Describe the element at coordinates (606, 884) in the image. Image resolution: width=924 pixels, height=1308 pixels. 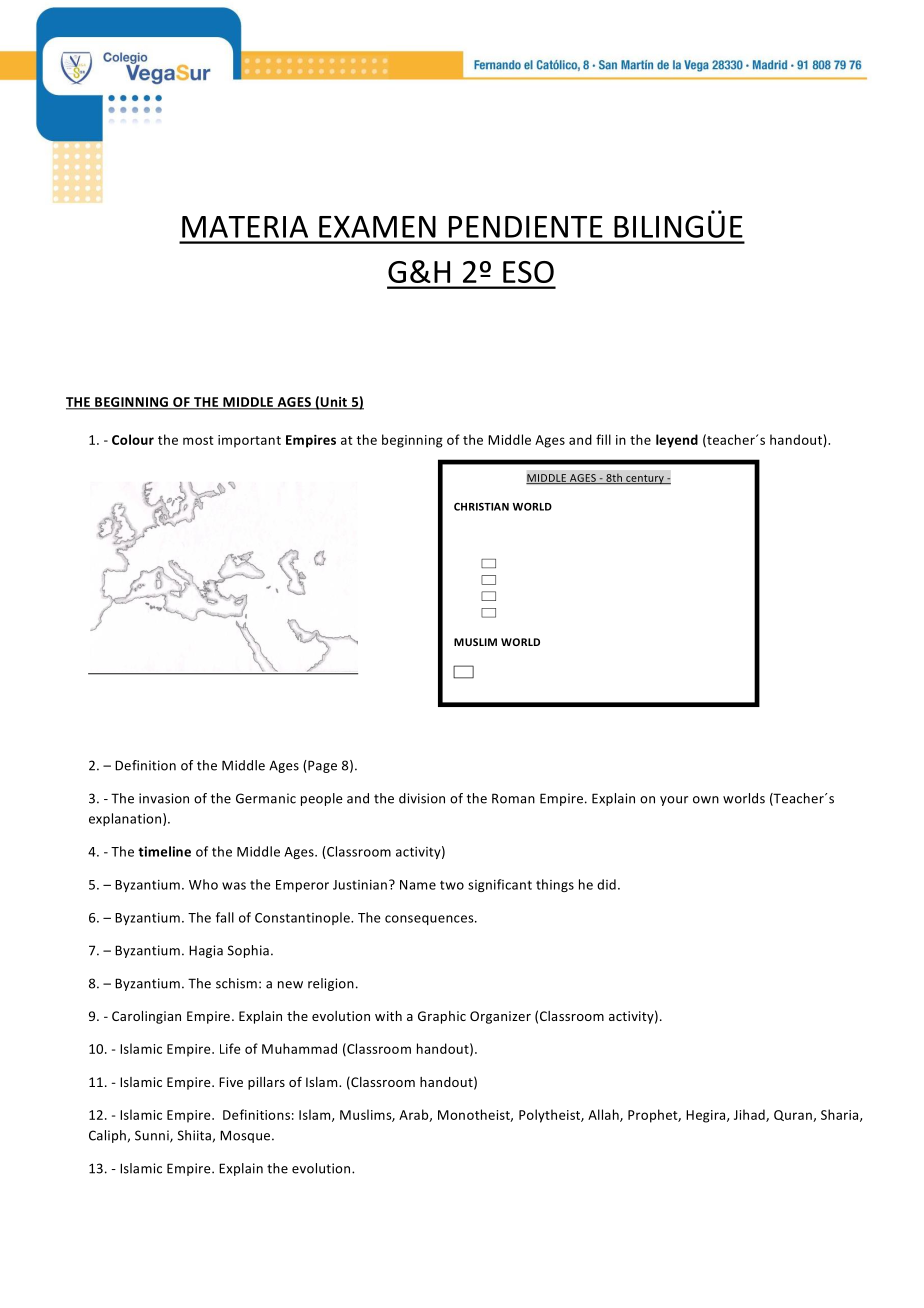
I see `did` at that location.
